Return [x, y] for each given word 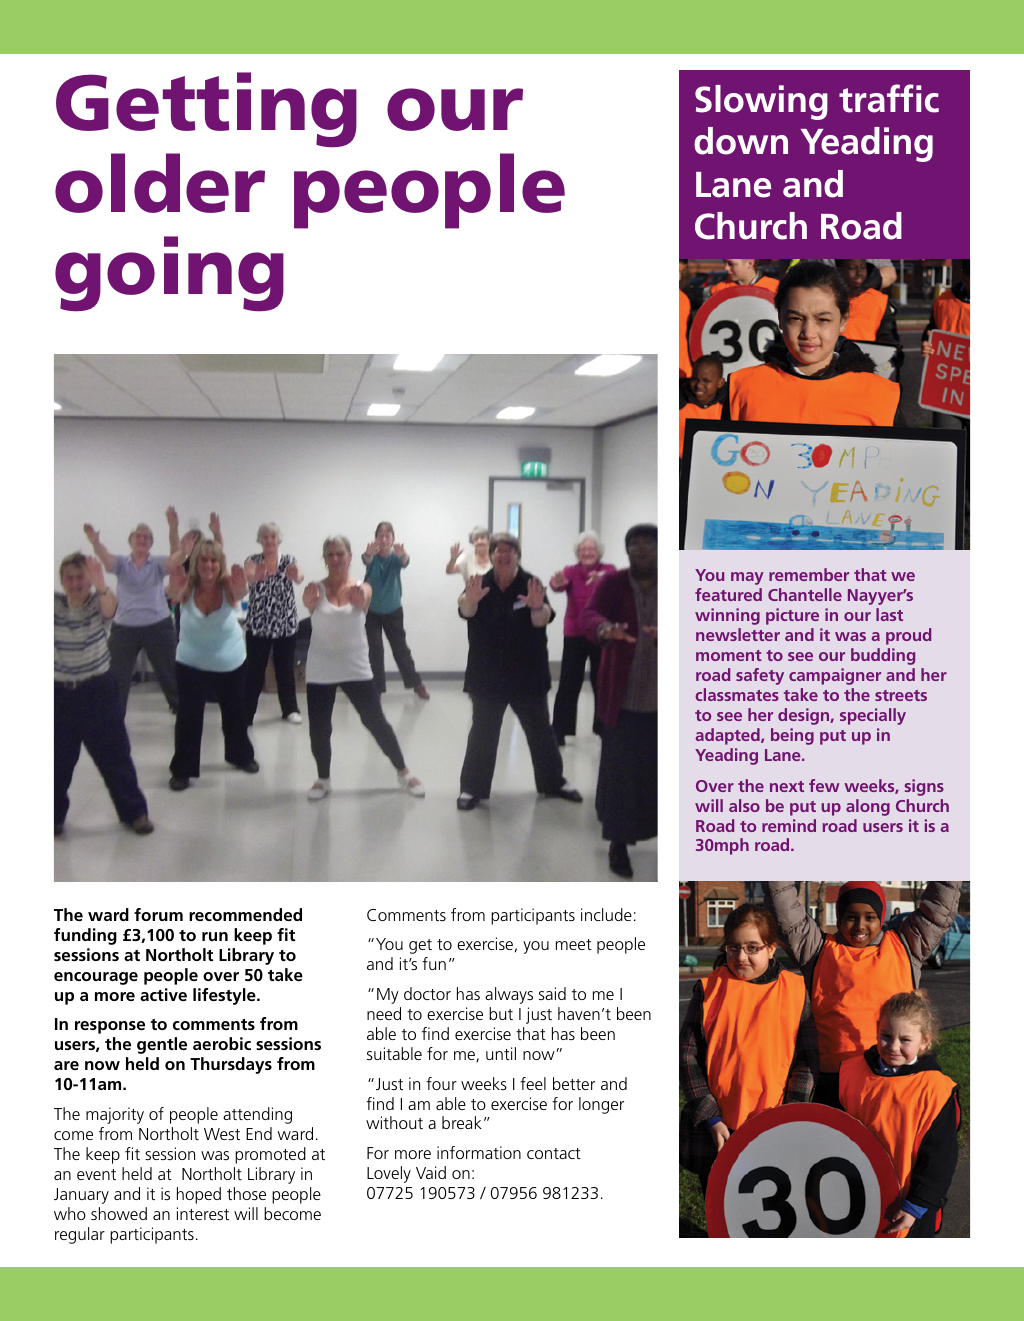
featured [728, 594]
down [741, 141]
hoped [199, 1195]
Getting [206, 110]
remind [789, 825]
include [606, 914]
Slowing [761, 102]
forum [158, 914]
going [169, 274]
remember [809, 574]
